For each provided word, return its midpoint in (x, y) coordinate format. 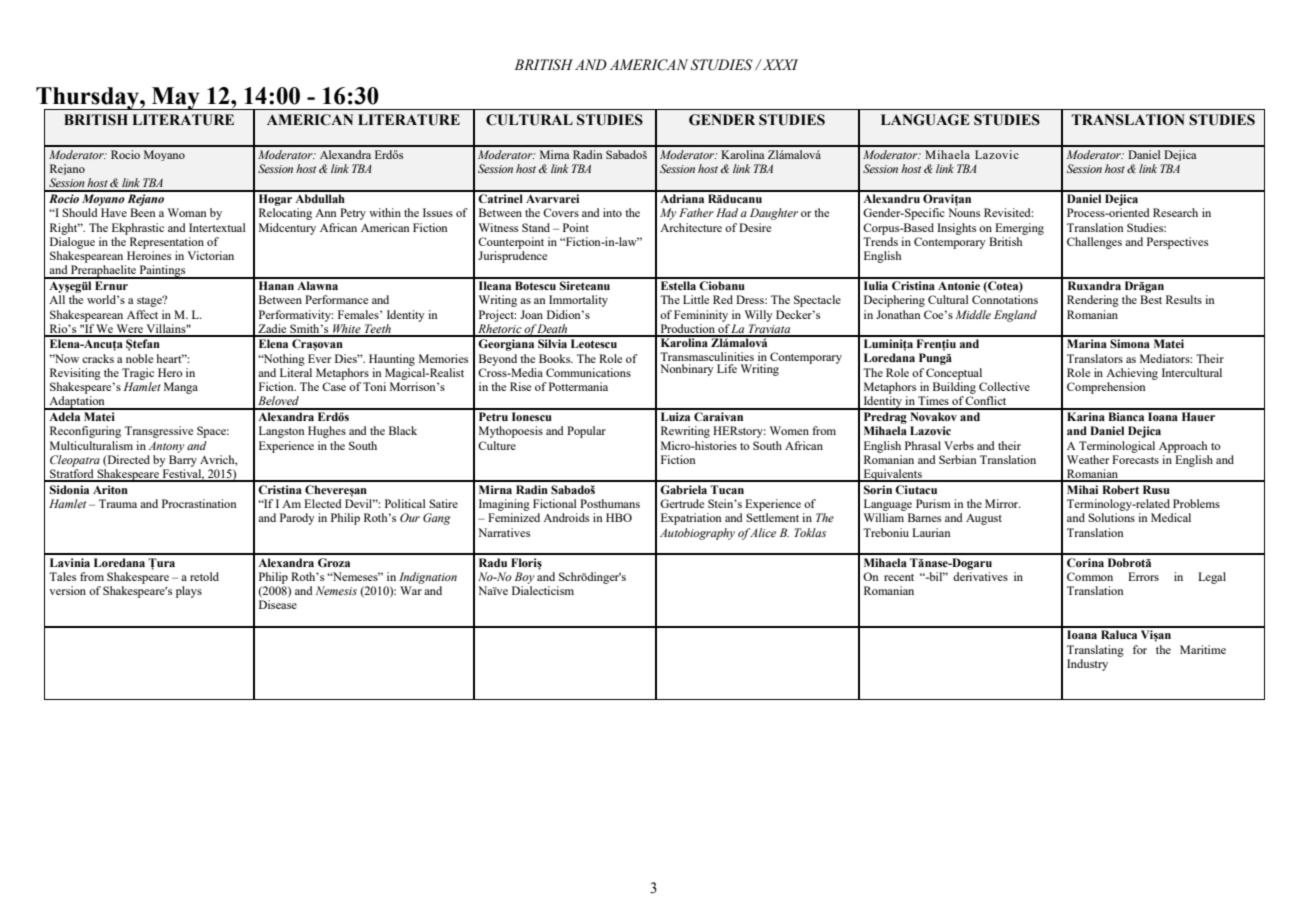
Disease (278, 604)
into (612, 212)
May (175, 98)
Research (1175, 212)
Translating (1095, 651)
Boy (525, 578)
